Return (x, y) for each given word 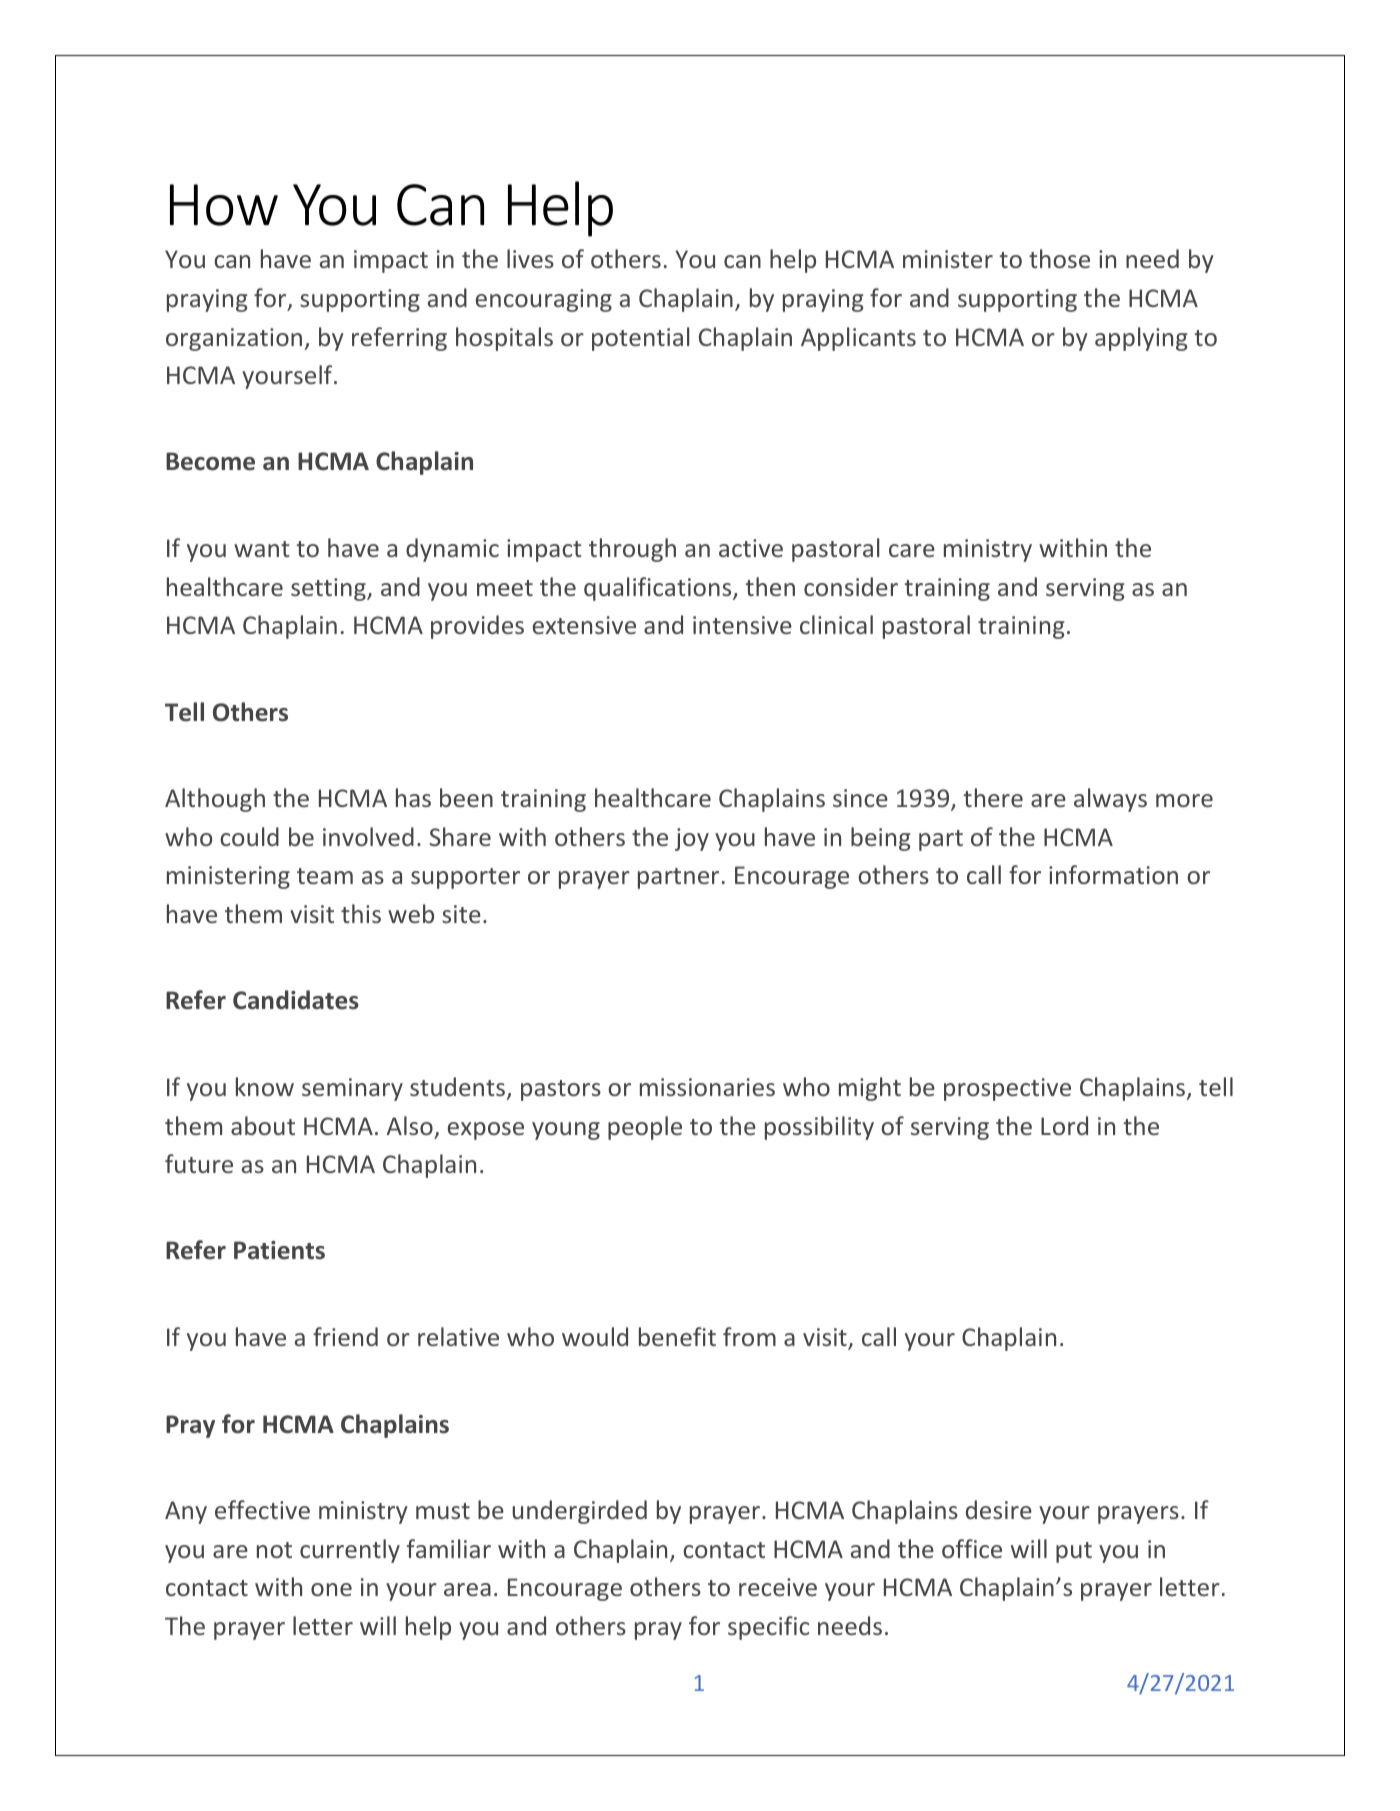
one (331, 1589)
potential (640, 339)
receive (778, 1587)
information (1113, 874)
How (224, 205)
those (1059, 258)
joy (692, 839)
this (361, 913)
